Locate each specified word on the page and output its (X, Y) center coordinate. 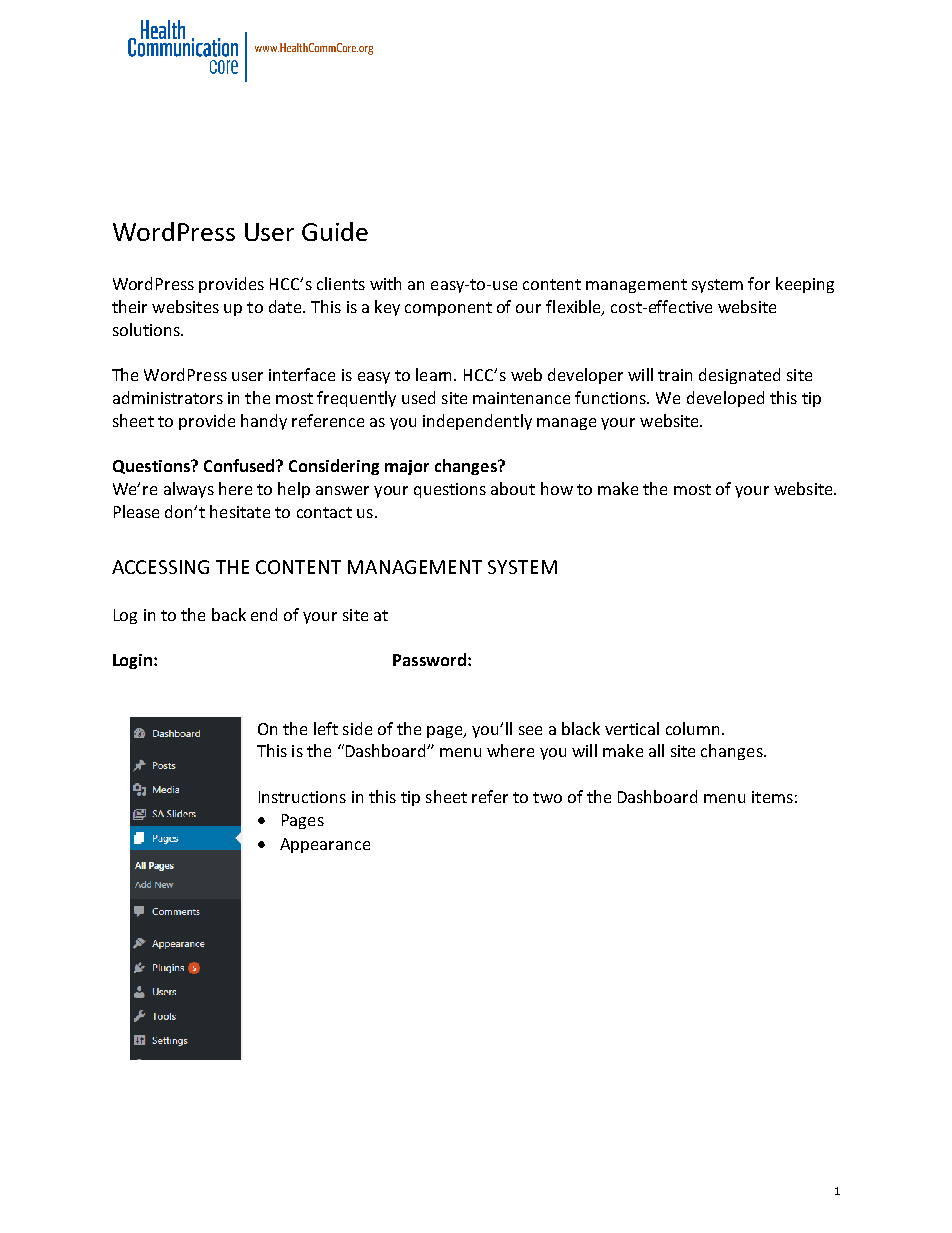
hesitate (240, 511)
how (557, 488)
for (759, 283)
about (513, 488)
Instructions (302, 797)
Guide (335, 231)
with (385, 283)
